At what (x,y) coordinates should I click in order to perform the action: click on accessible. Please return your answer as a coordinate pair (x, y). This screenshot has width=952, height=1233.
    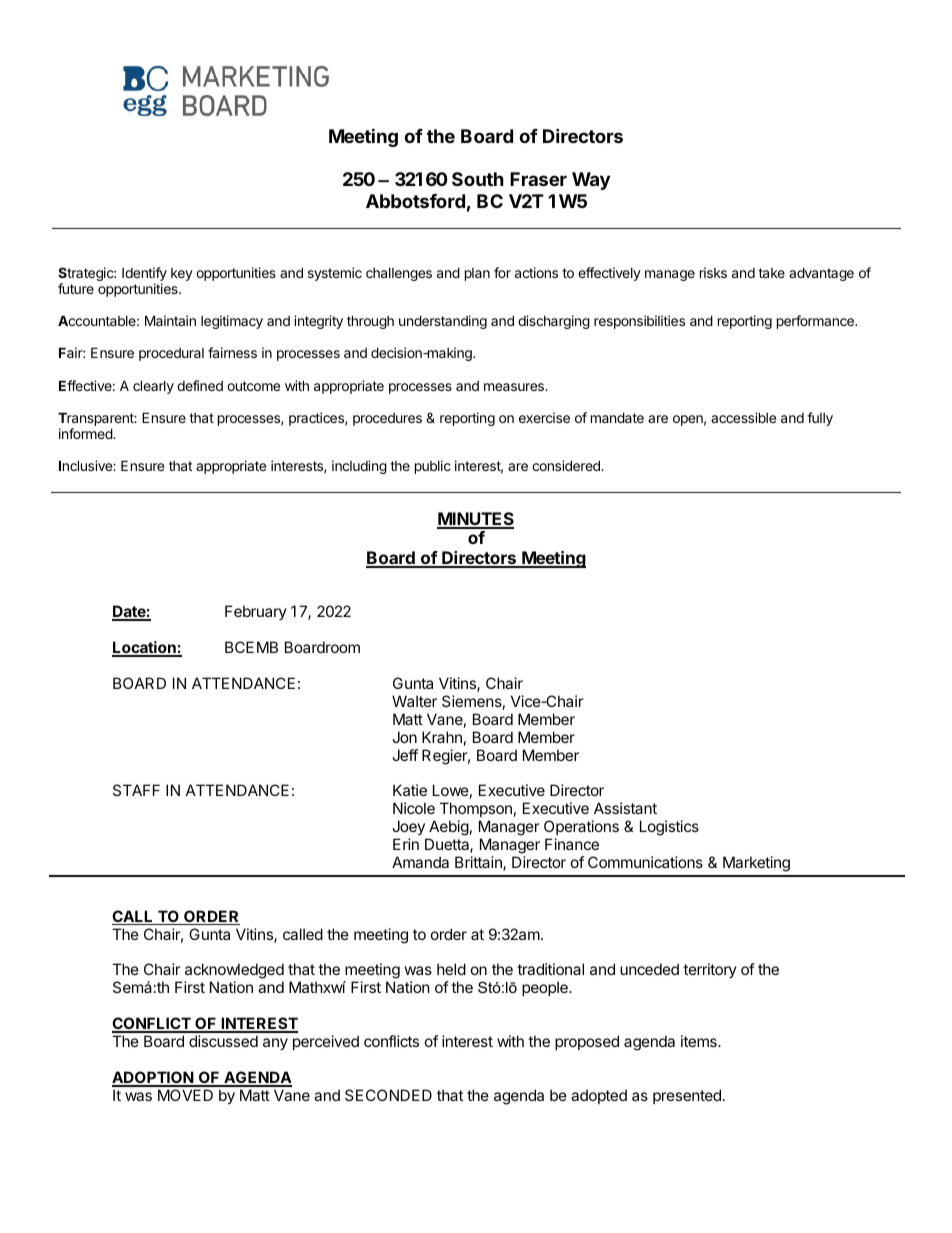
    Looking at the image, I should click on (743, 417).
